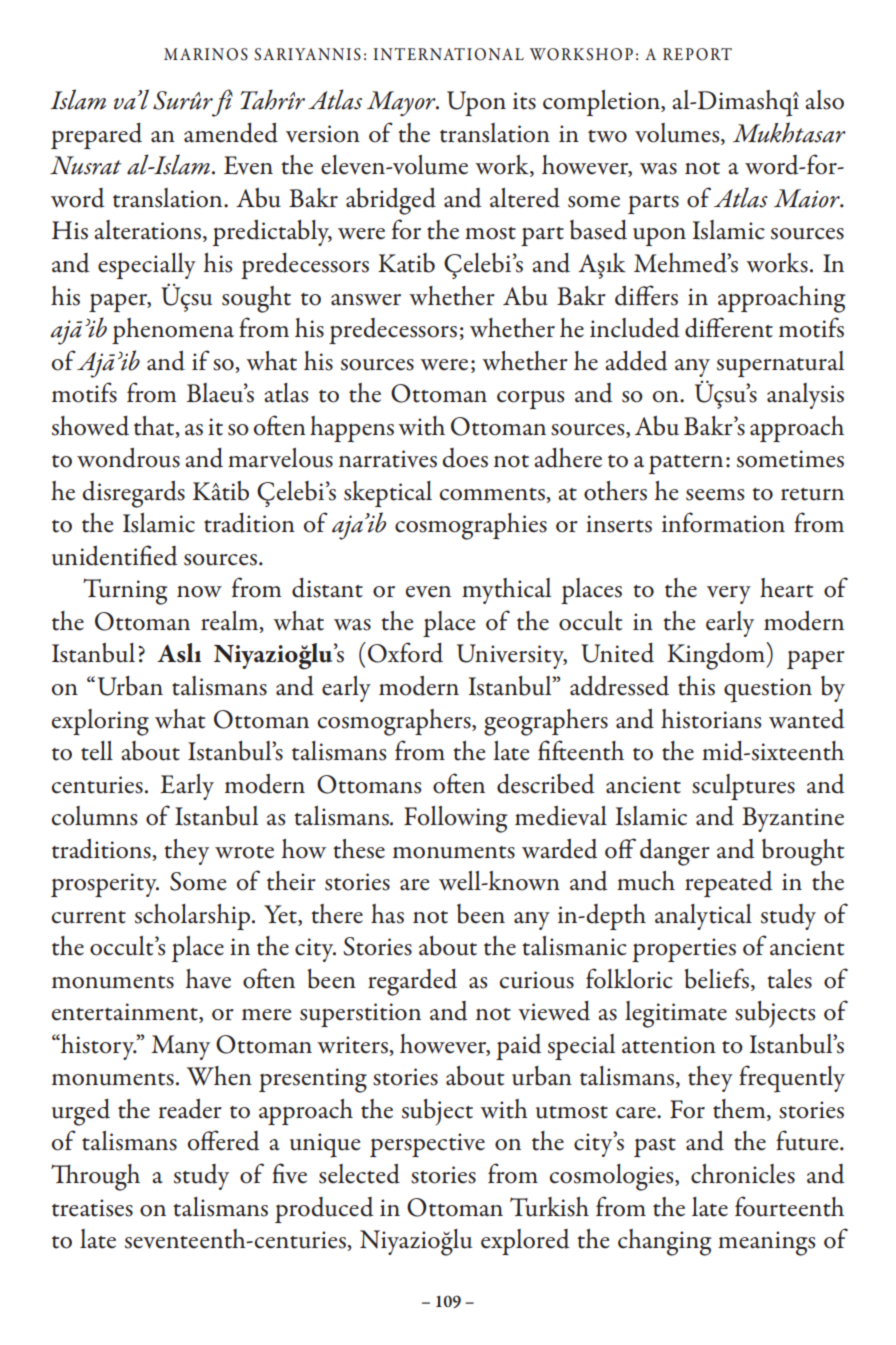  Describe the element at coordinates (92, 1208) in the page. I see `treatises` at that location.
